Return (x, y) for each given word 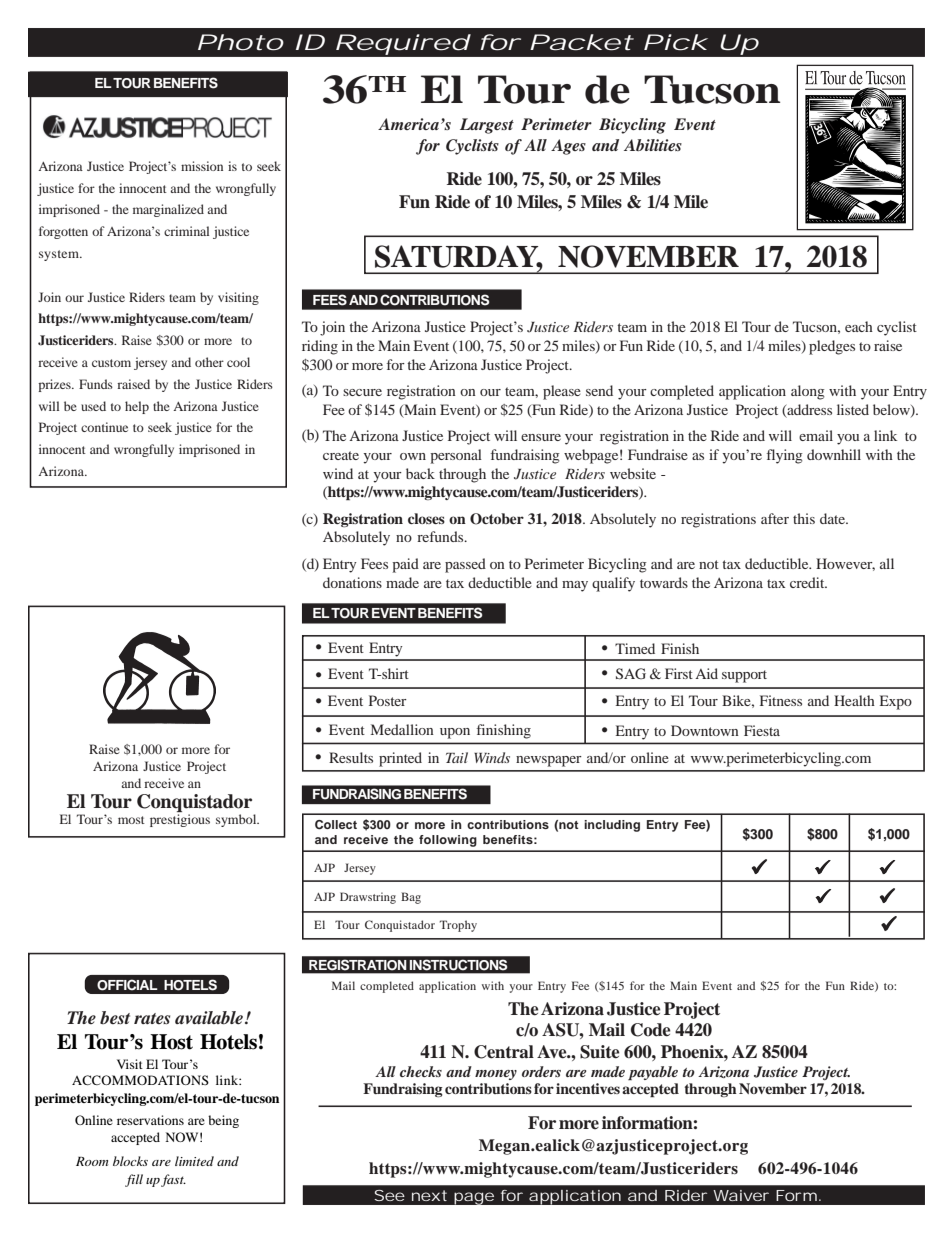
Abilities (653, 145)
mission (202, 166)
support (744, 676)
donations (352, 582)
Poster (388, 700)
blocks (130, 1161)
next (429, 1195)
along (808, 392)
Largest (487, 126)
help (137, 407)
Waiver (741, 1195)
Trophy (458, 926)
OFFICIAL (127, 985)
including (612, 826)
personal (456, 456)
